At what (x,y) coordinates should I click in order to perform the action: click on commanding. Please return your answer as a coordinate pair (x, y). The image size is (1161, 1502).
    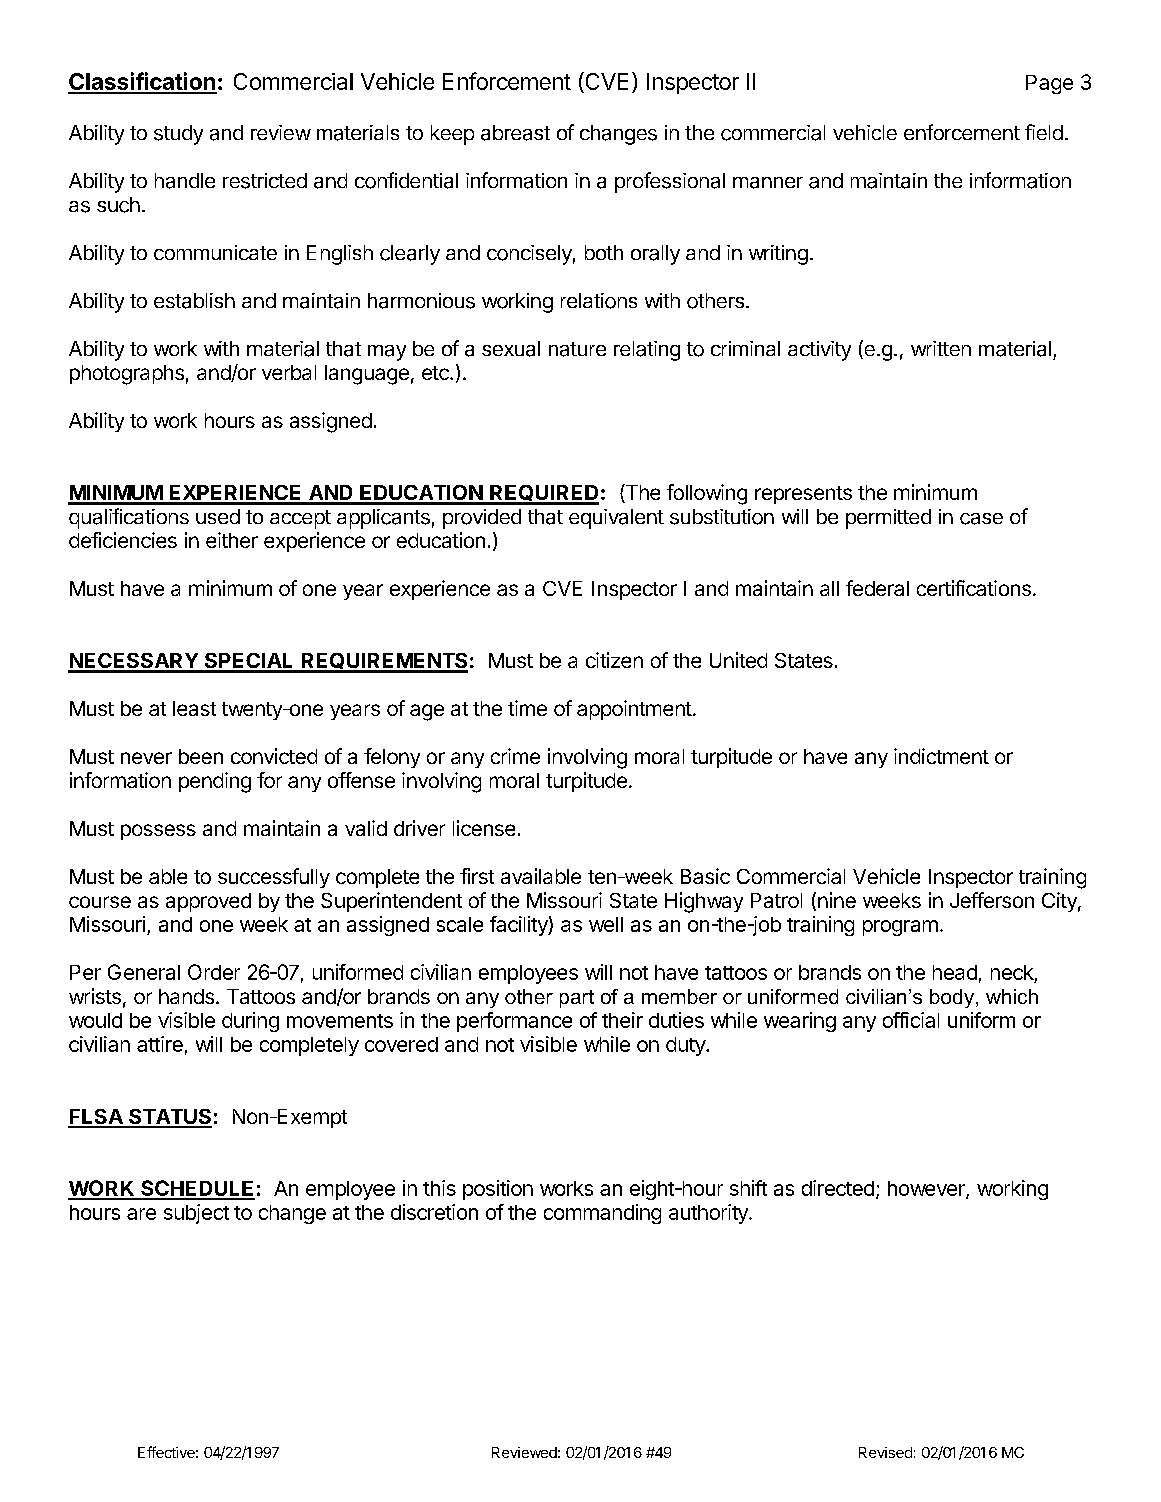
    Looking at the image, I should click on (602, 1214).
